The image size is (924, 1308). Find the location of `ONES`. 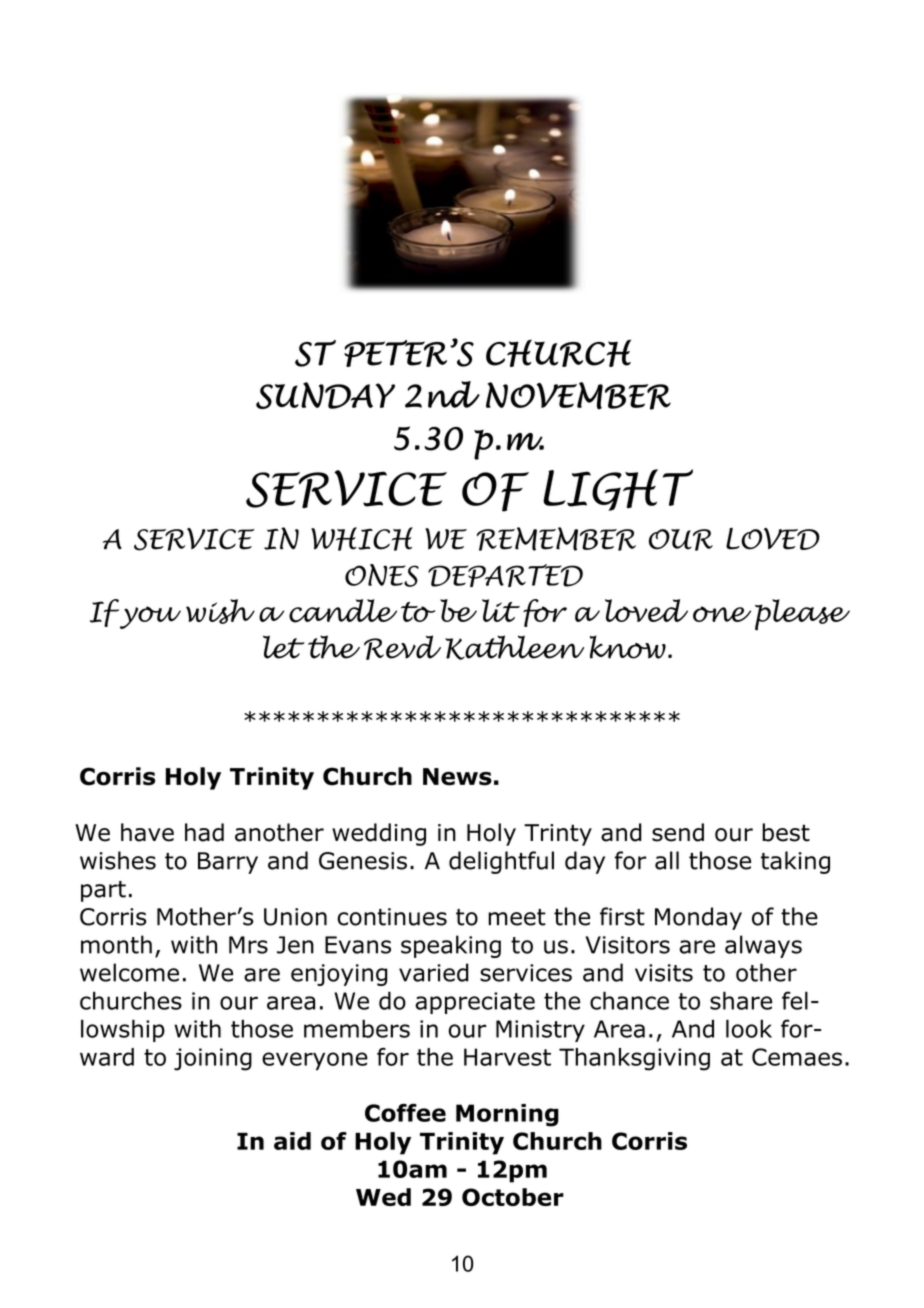

ONES is located at coordinates (382, 575).
